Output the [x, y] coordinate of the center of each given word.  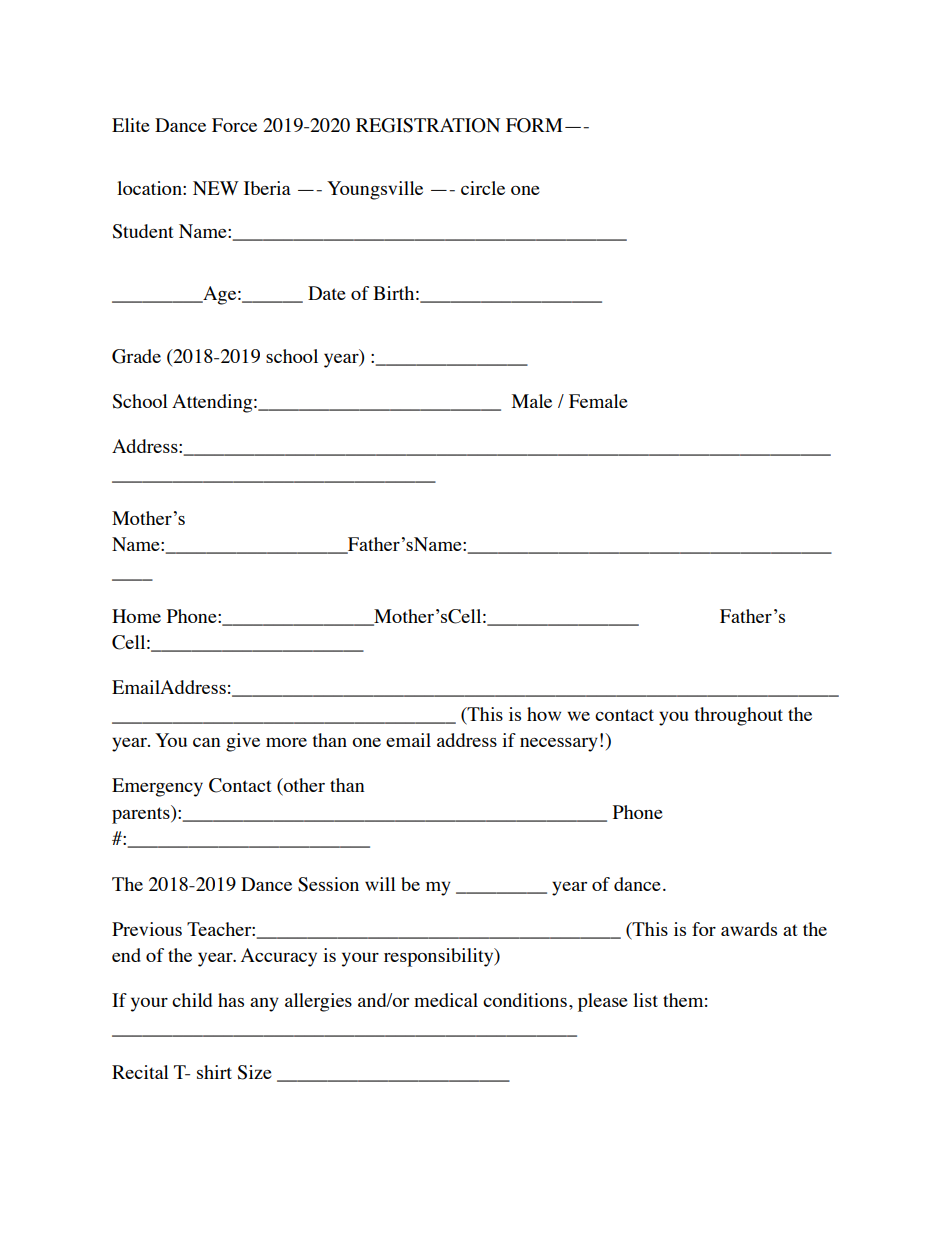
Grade [136, 356]
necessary [559, 744]
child [192, 1000]
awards [749, 929]
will [380, 884]
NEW [216, 188]
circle [483, 188]
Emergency [157, 787]
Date [327, 293]
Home [136, 616]
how [544, 714]
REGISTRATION [428, 125]
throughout [738, 716]
